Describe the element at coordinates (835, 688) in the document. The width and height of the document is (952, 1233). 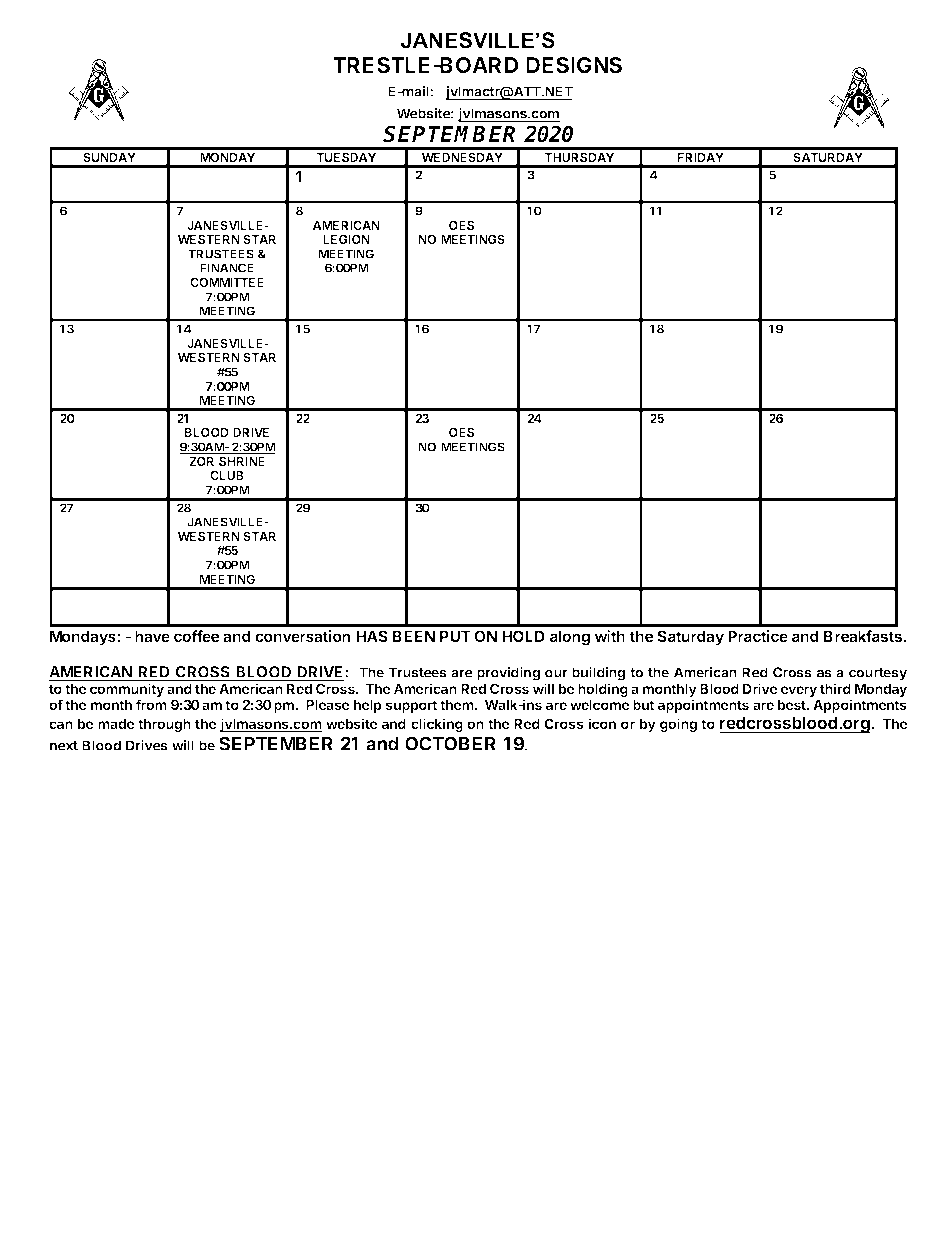
I see `third` at that location.
